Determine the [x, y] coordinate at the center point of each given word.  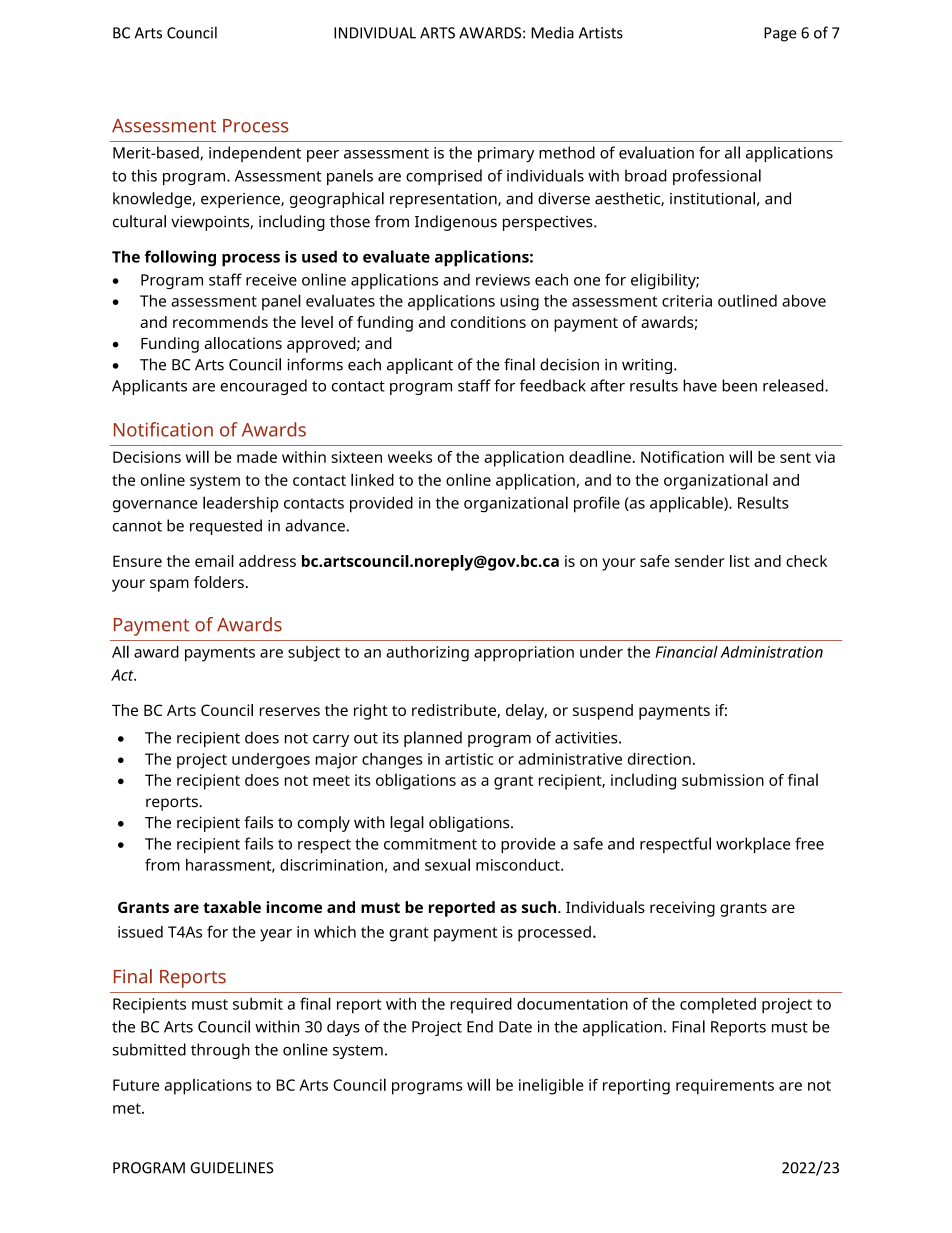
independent [255, 154]
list [740, 561]
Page [780, 34]
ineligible [551, 1086]
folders [219, 582]
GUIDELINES [232, 1168]
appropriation [524, 654]
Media [552, 32]
